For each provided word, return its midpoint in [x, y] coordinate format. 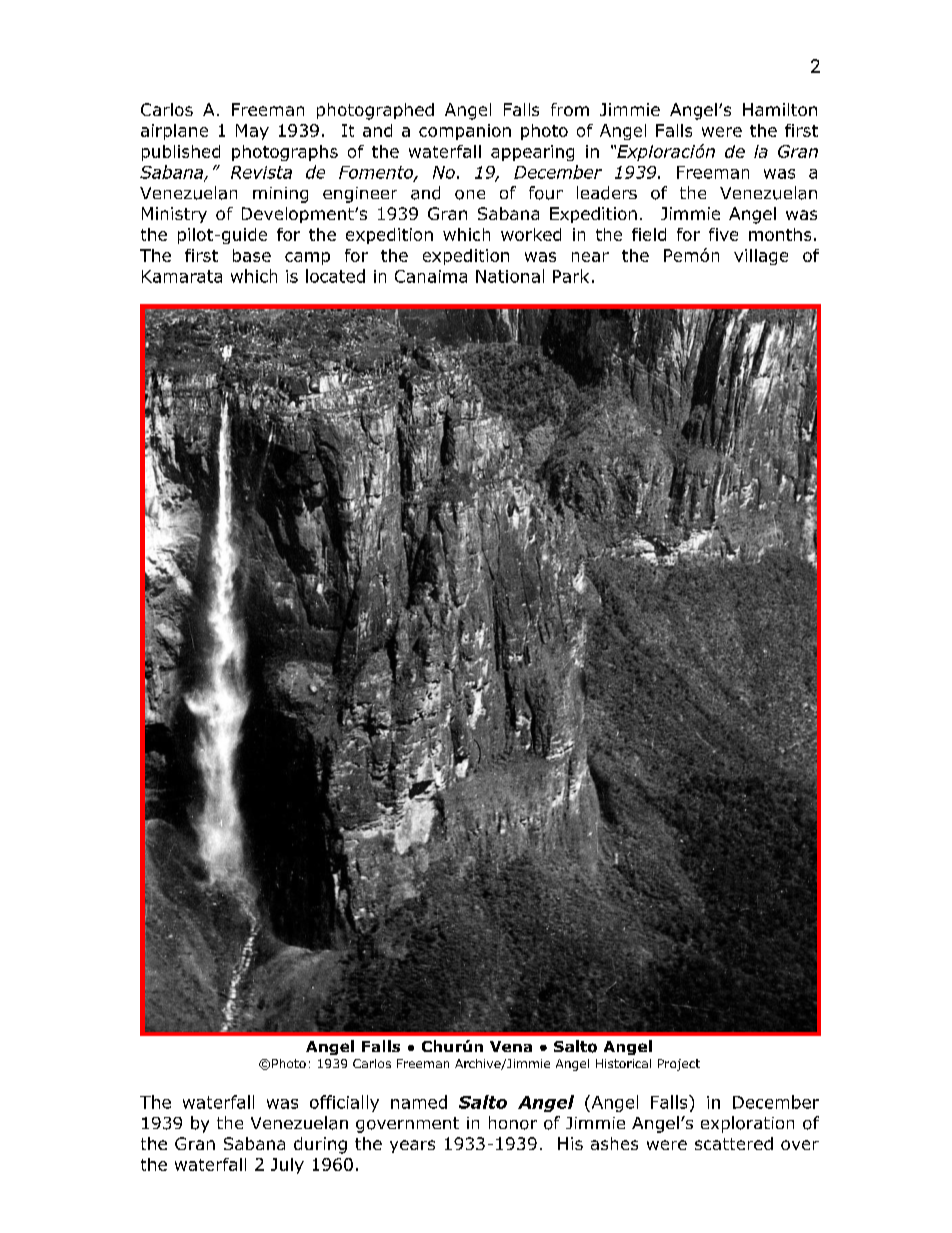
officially [344, 1103]
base [252, 255]
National [510, 276]
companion [465, 132]
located [335, 276]
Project [679, 1065]
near [590, 257]
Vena [511, 1046]
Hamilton [780, 109]
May [252, 132]
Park [571, 276]
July [287, 1166]
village [761, 257]
